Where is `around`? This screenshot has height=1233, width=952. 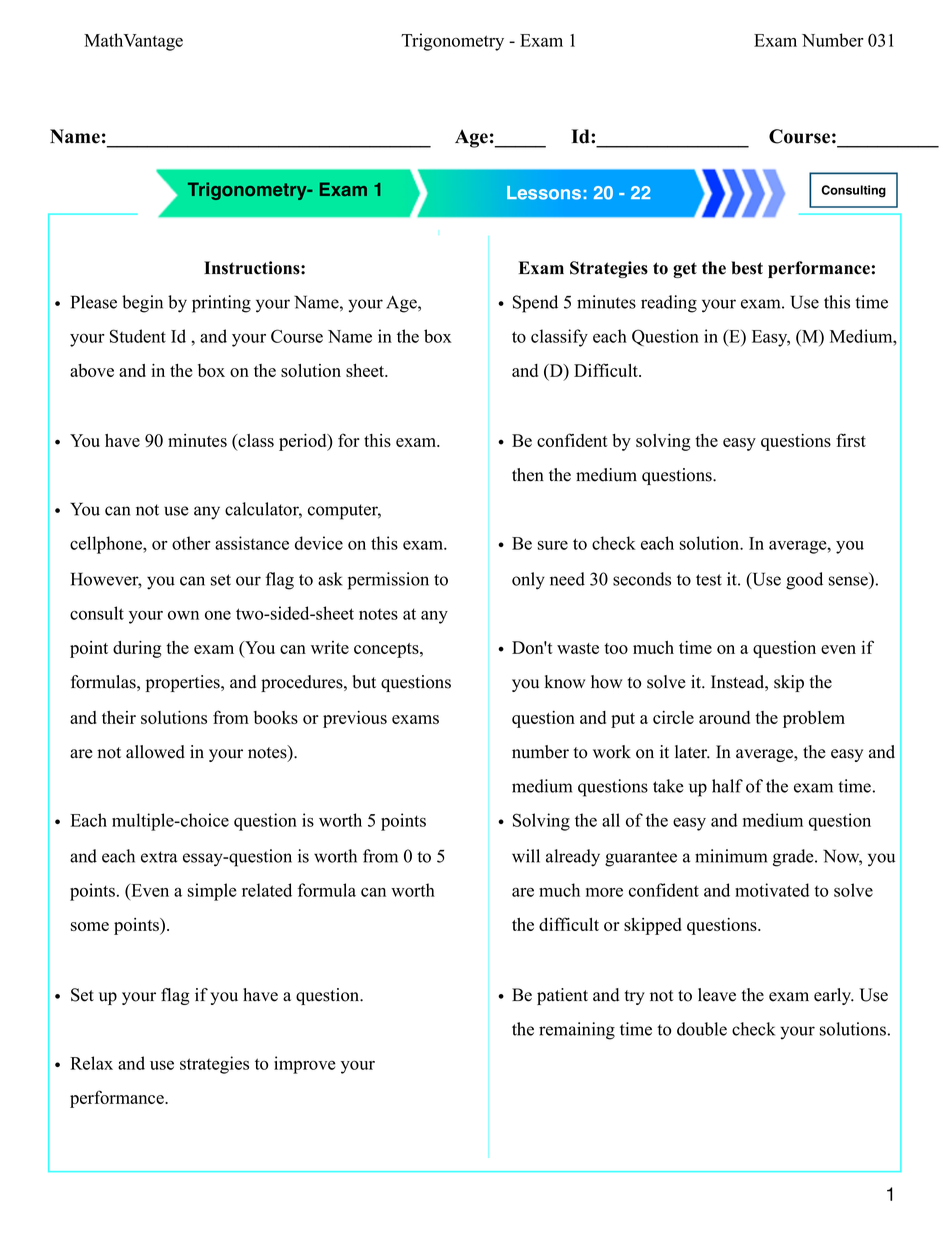 around is located at coordinates (724, 717).
